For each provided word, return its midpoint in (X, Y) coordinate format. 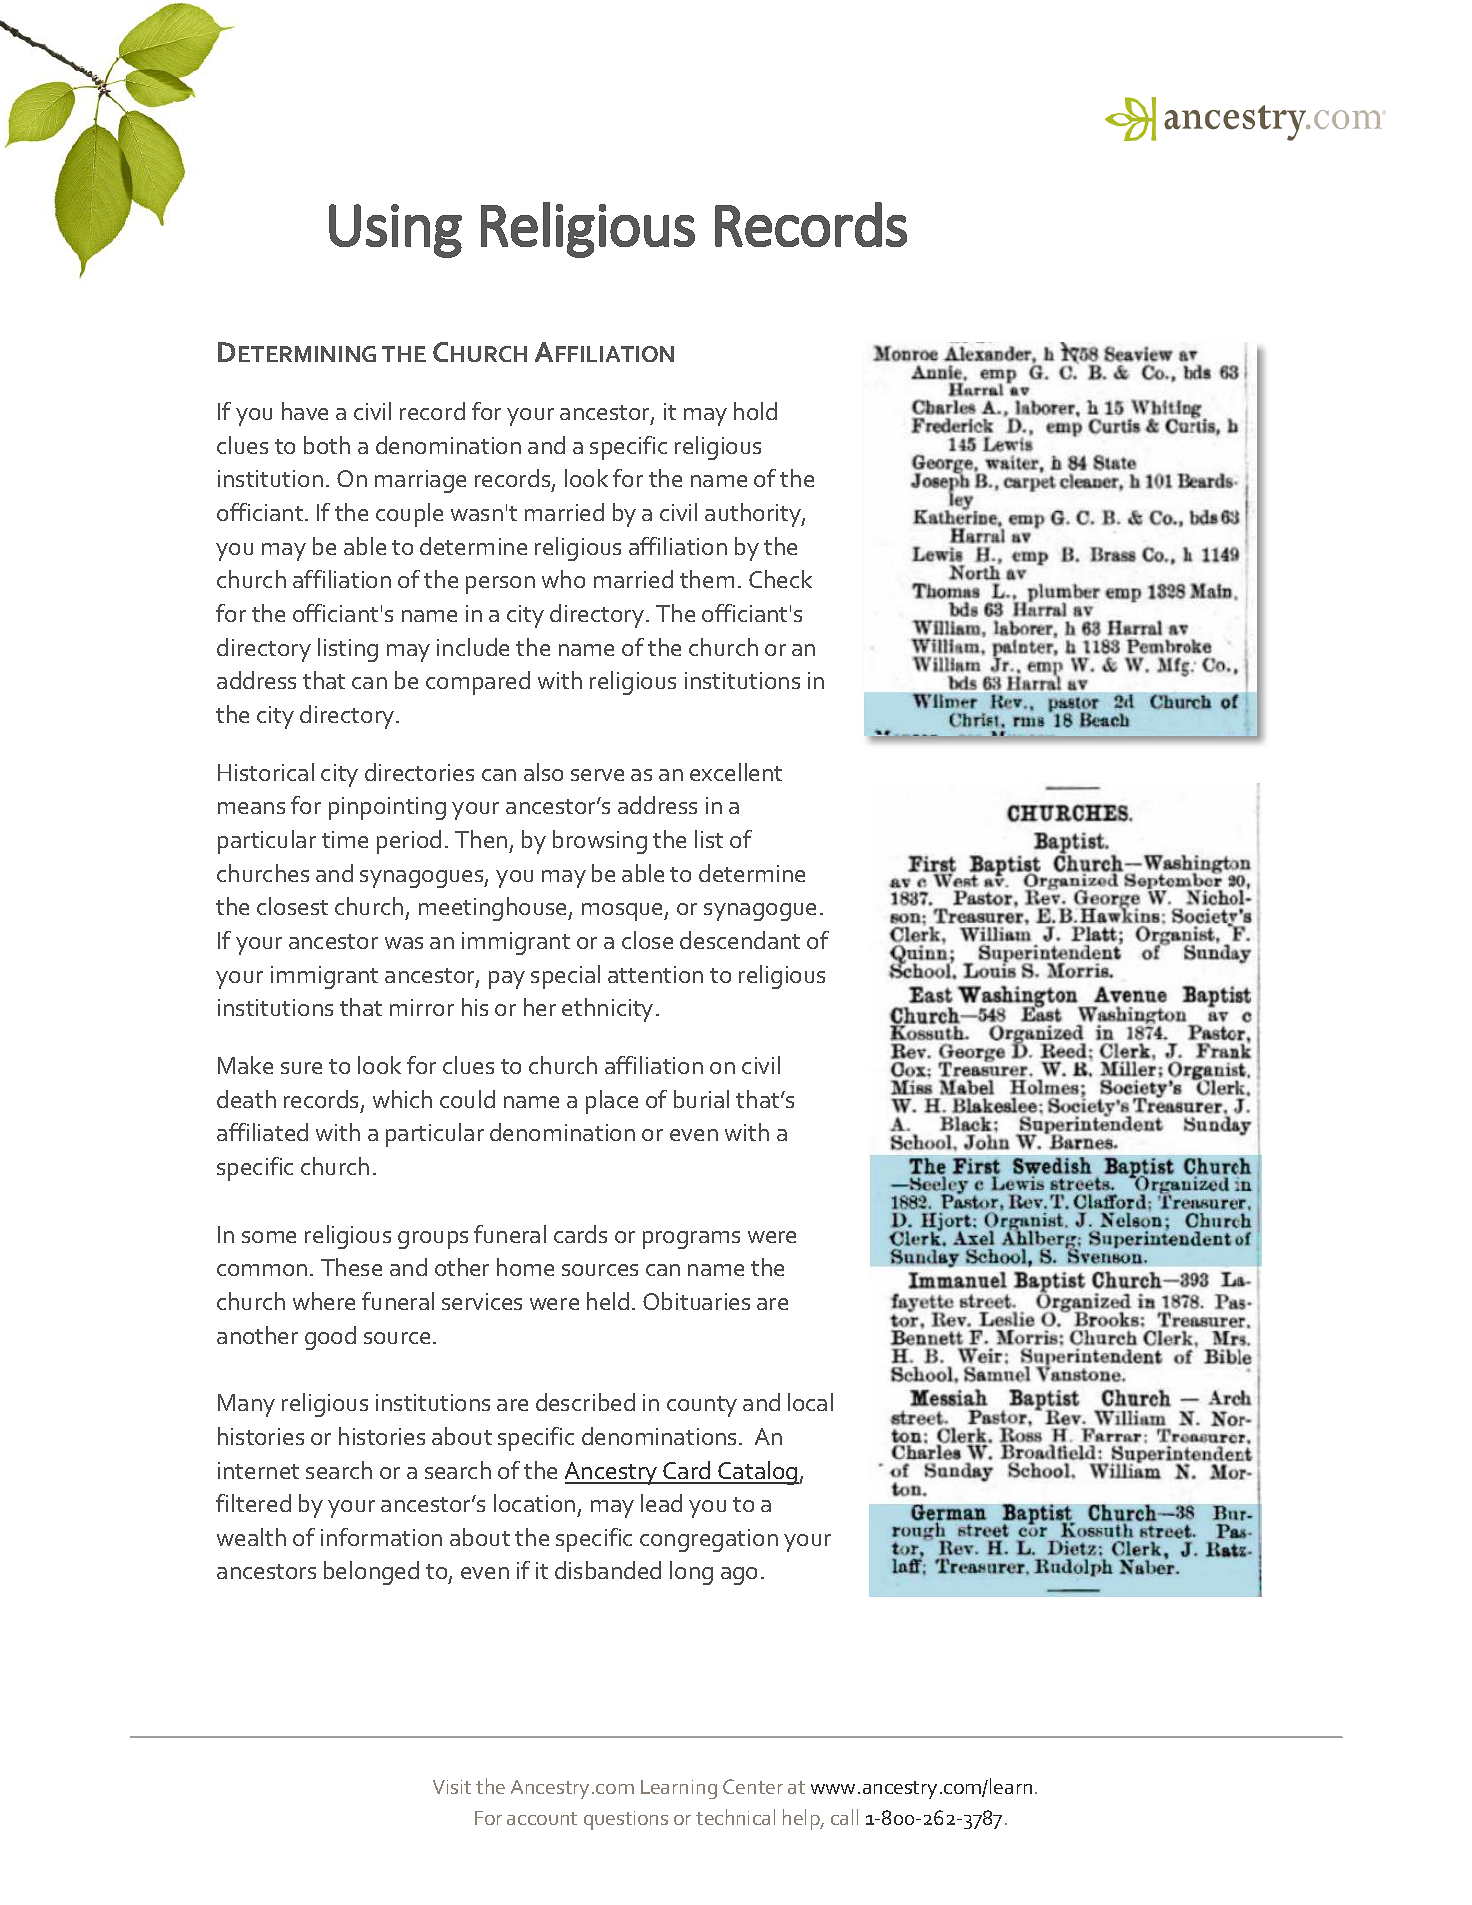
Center (753, 1786)
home (525, 1267)
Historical (266, 772)
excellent (736, 772)
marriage (420, 481)
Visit (452, 1787)
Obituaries (696, 1301)
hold (755, 411)
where (324, 1301)
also (543, 772)
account (542, 1818)
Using (395, 231)
